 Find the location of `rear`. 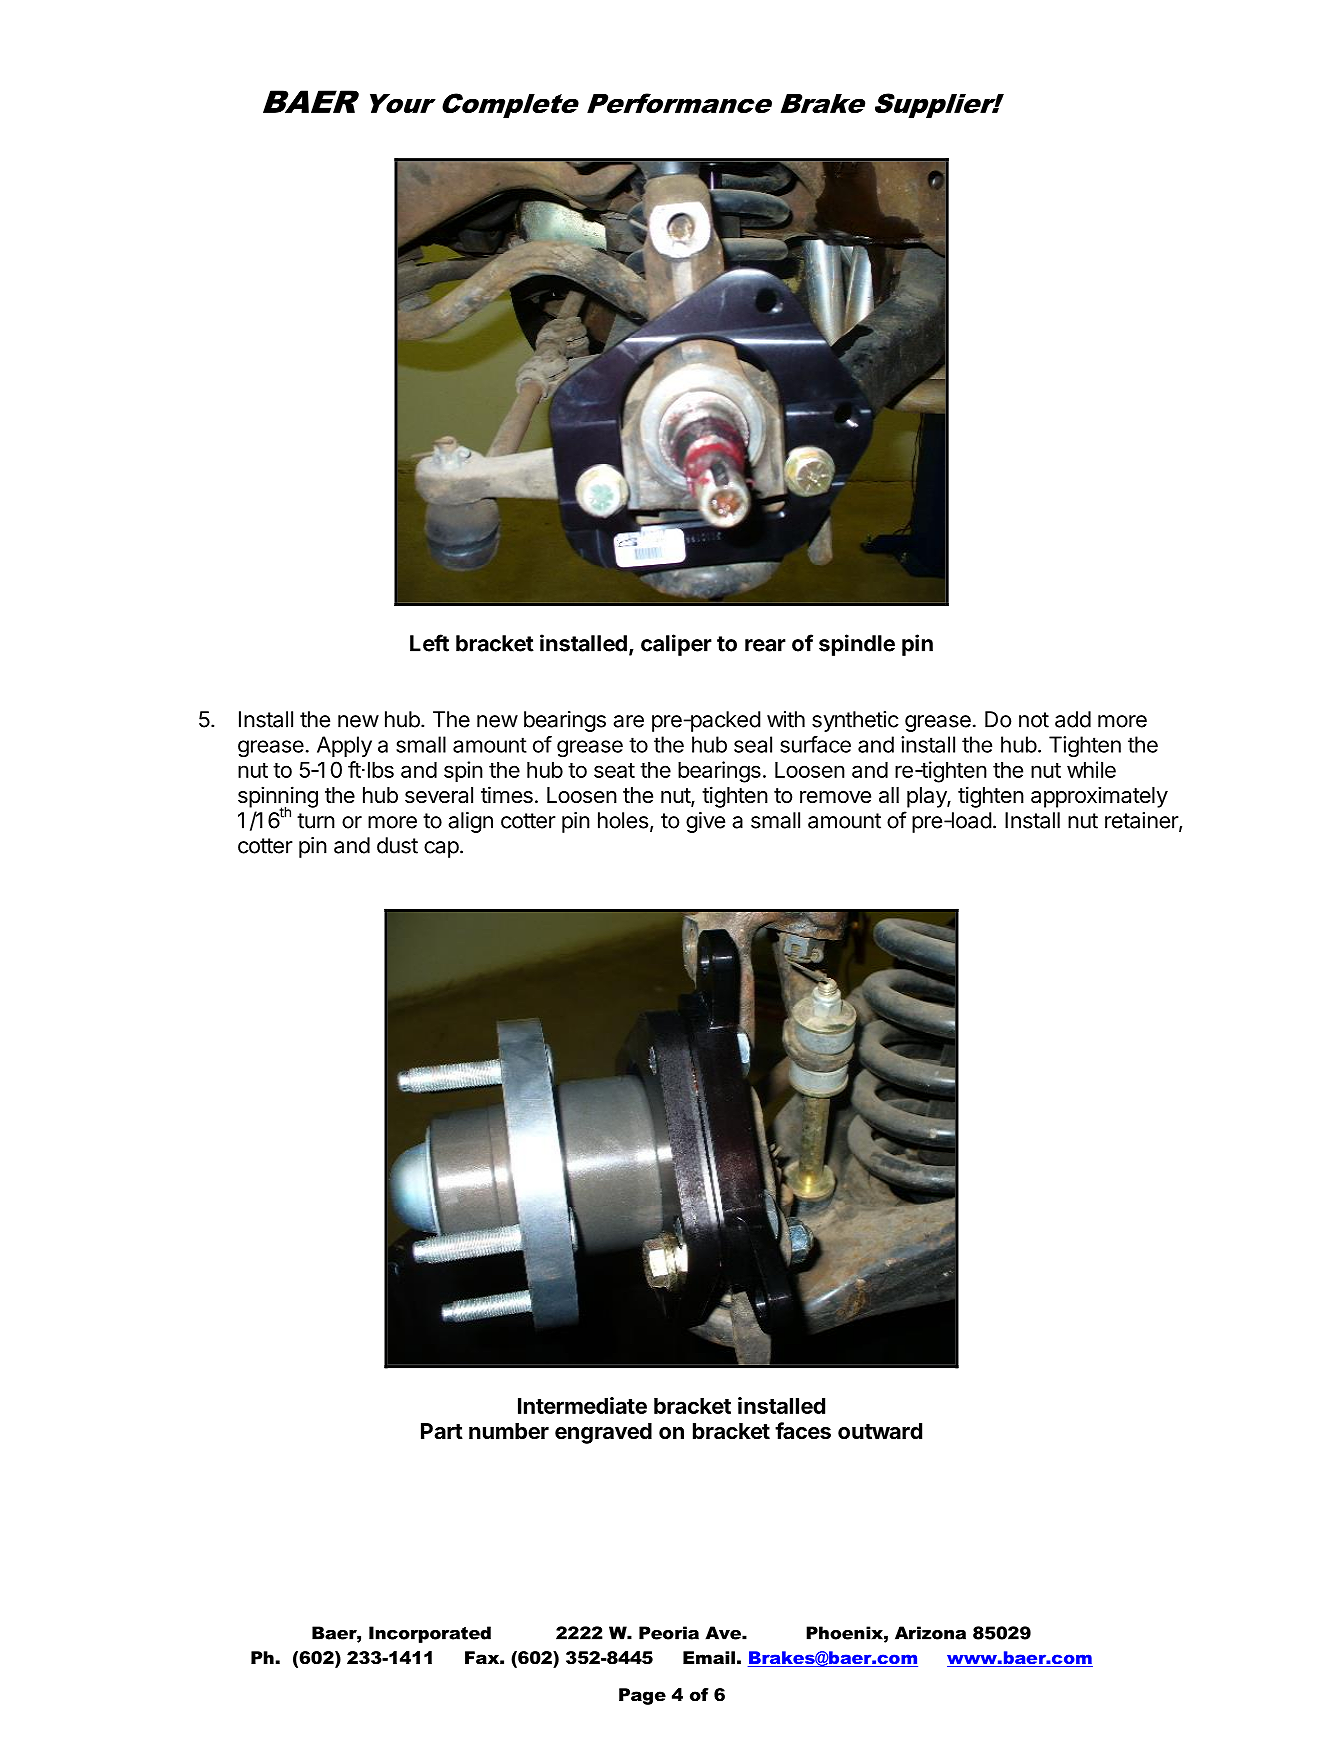

rear is located at coordinates (765, 645).
